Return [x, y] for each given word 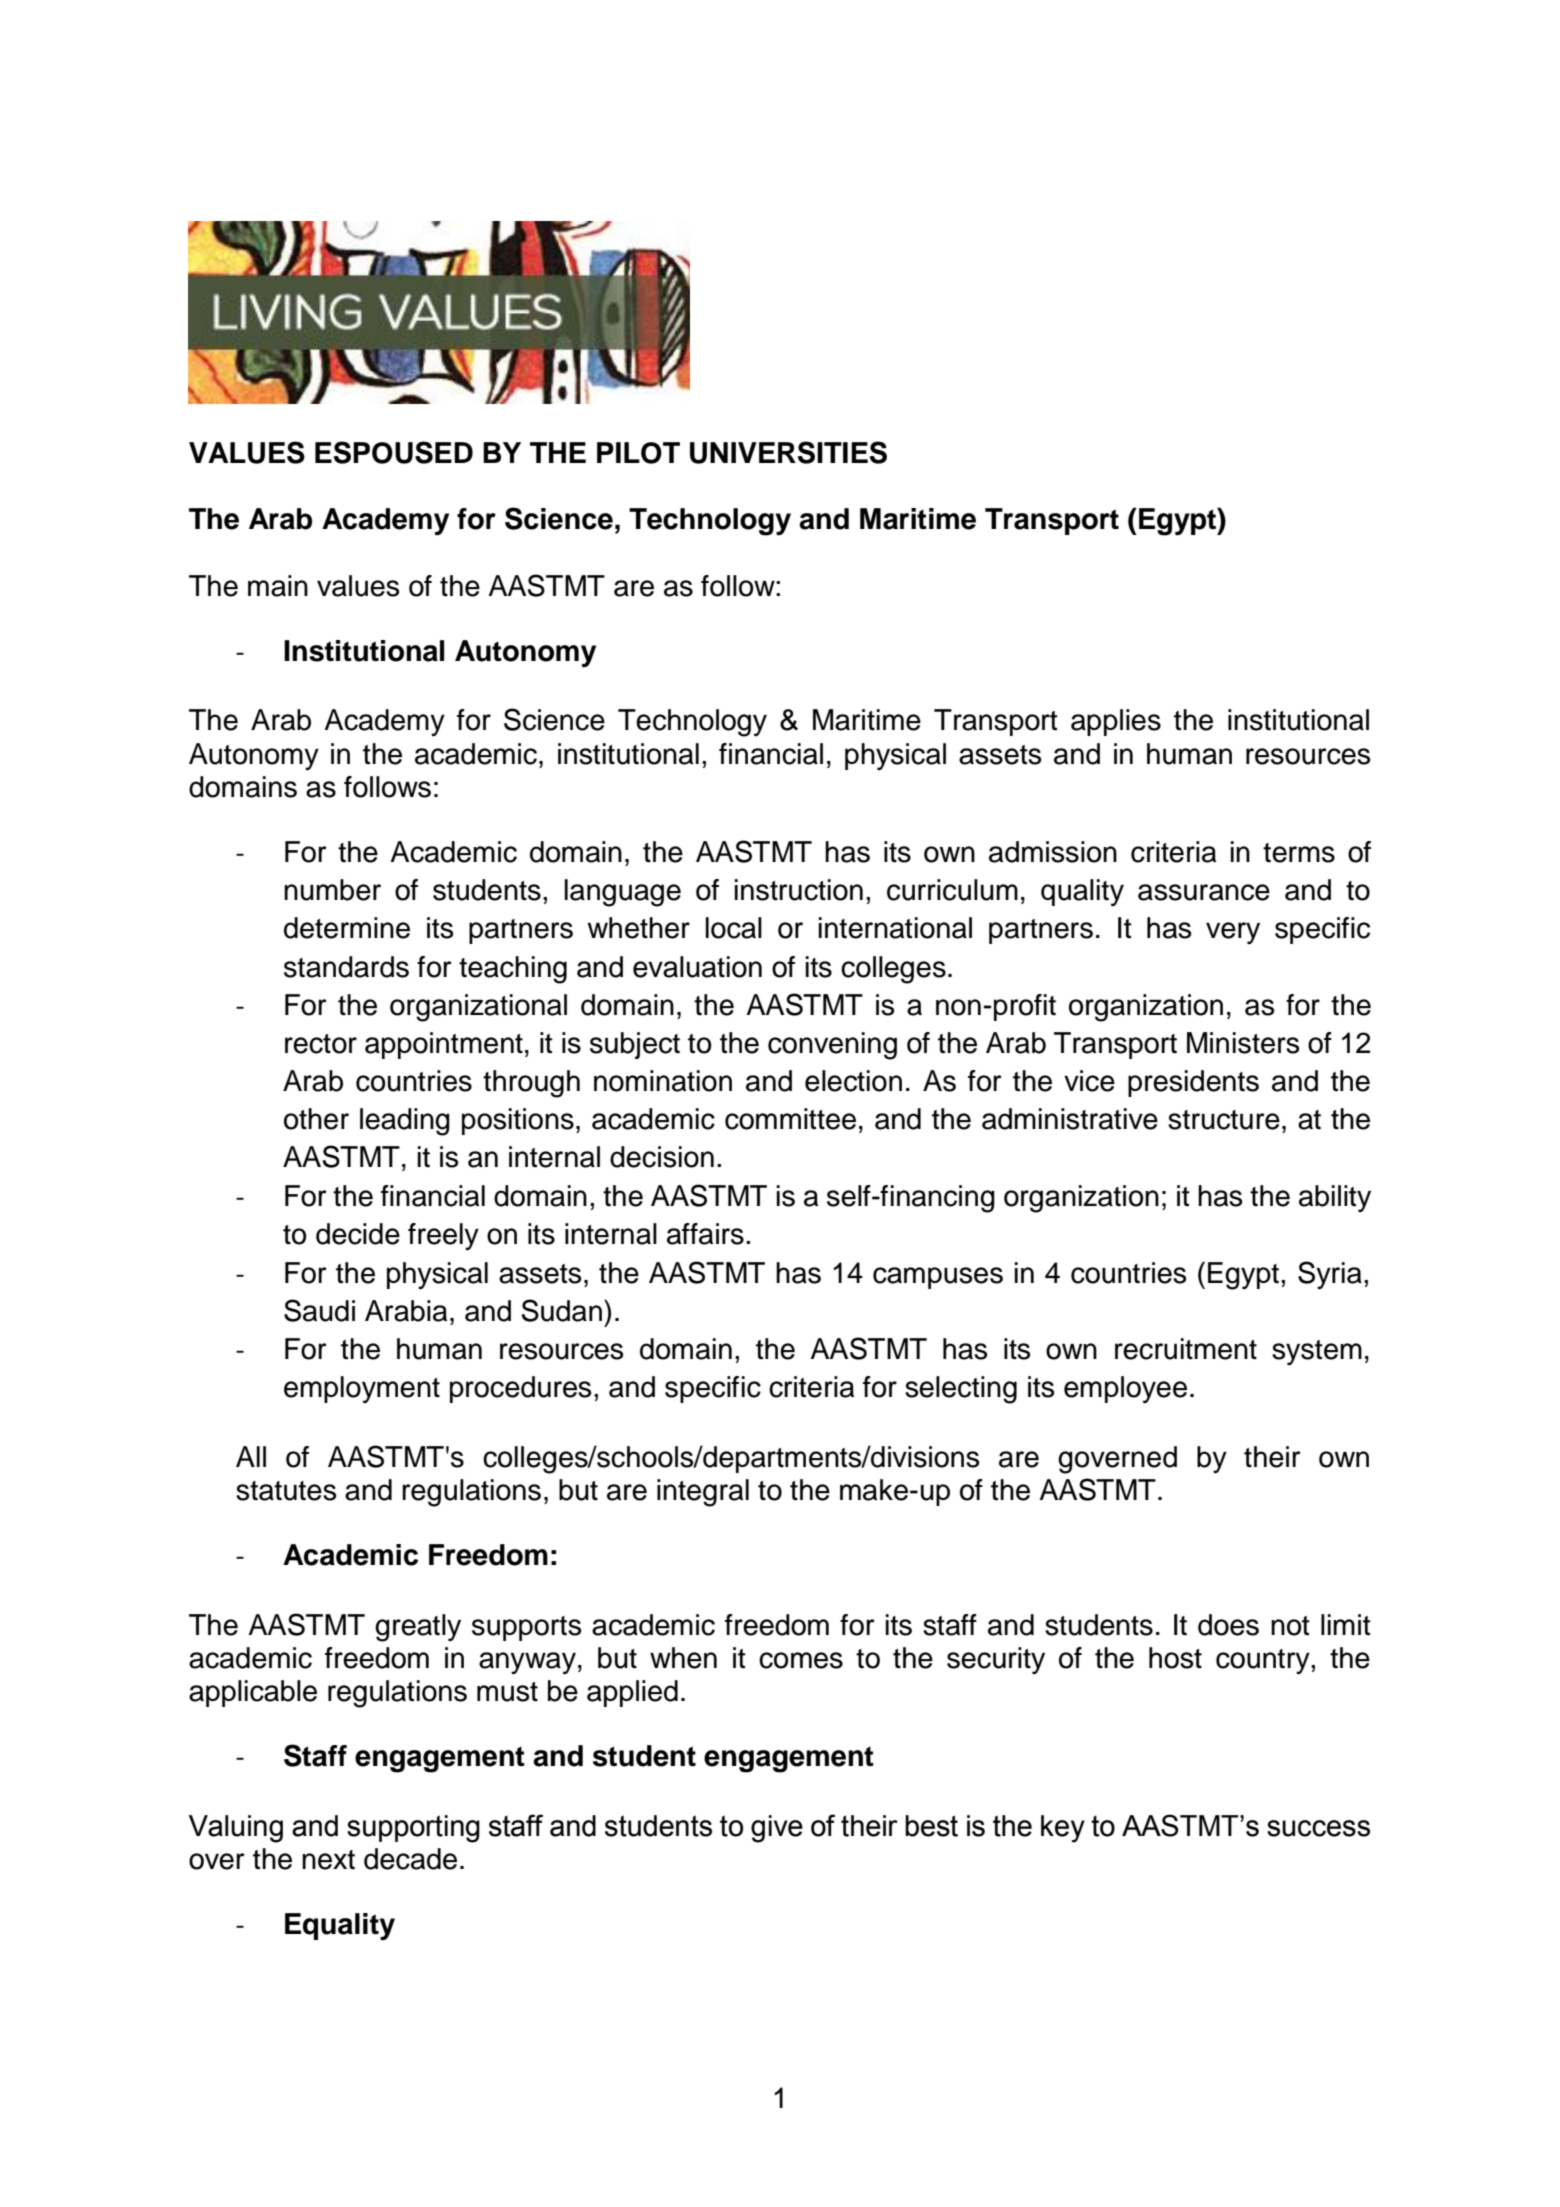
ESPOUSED [394, 452]
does [1228, 1625]
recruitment [1186, 1349]
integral [703, 1493]
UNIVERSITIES [788, 452]
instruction [799, 890]
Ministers [1243, 1043]
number [332, 890]
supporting [413, 1829]
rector [321, 1044]
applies [1116, 722]
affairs [705, 1234]
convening [832, 1046]
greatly [418, 1628]
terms [1299, 853]
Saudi [319, 1310]
